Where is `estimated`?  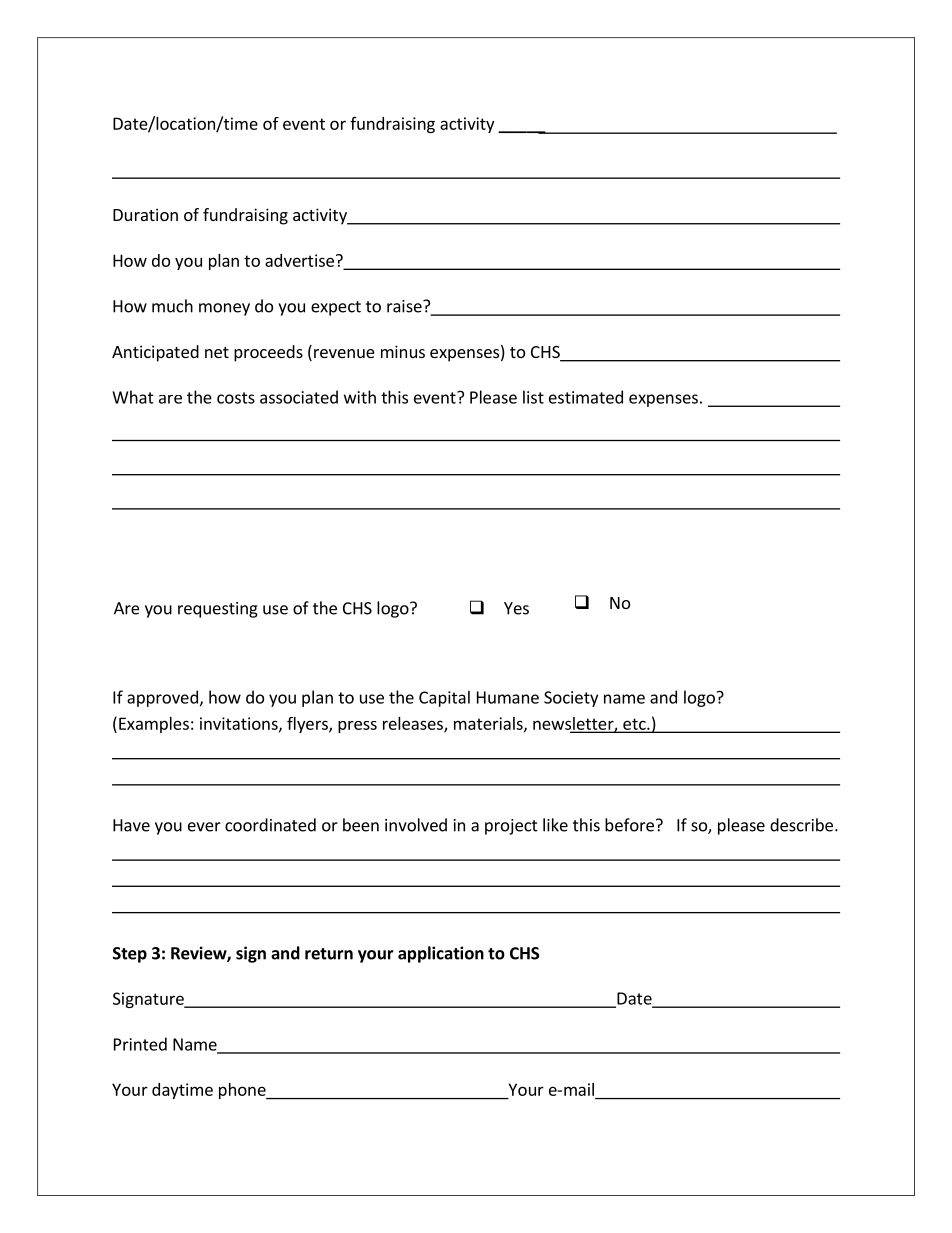 estimated is located at coordinates (586, 397).
